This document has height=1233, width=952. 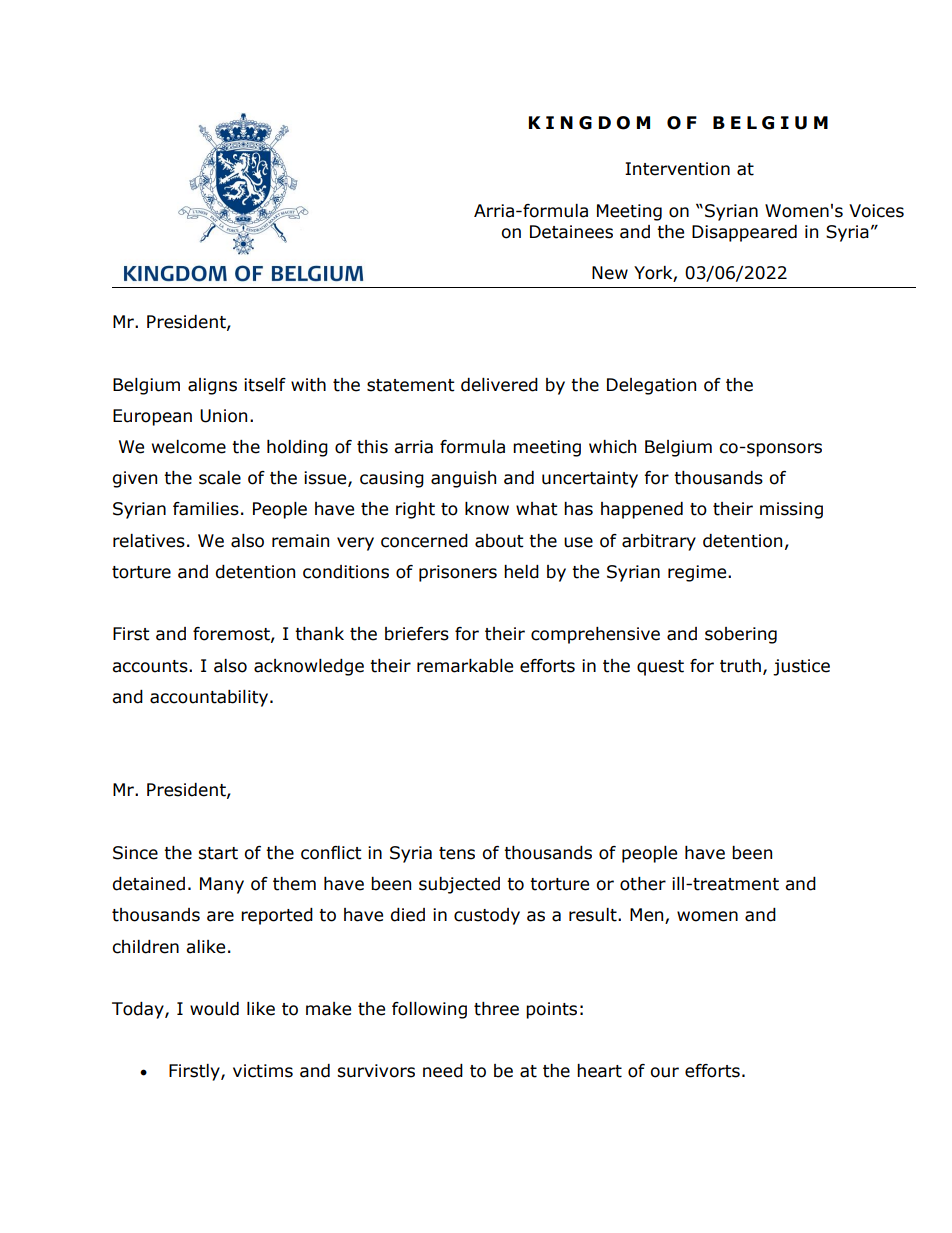 What do you see at coordinates (801, 667) in the document?
I see `justice` at bounding box center [801, 667].
